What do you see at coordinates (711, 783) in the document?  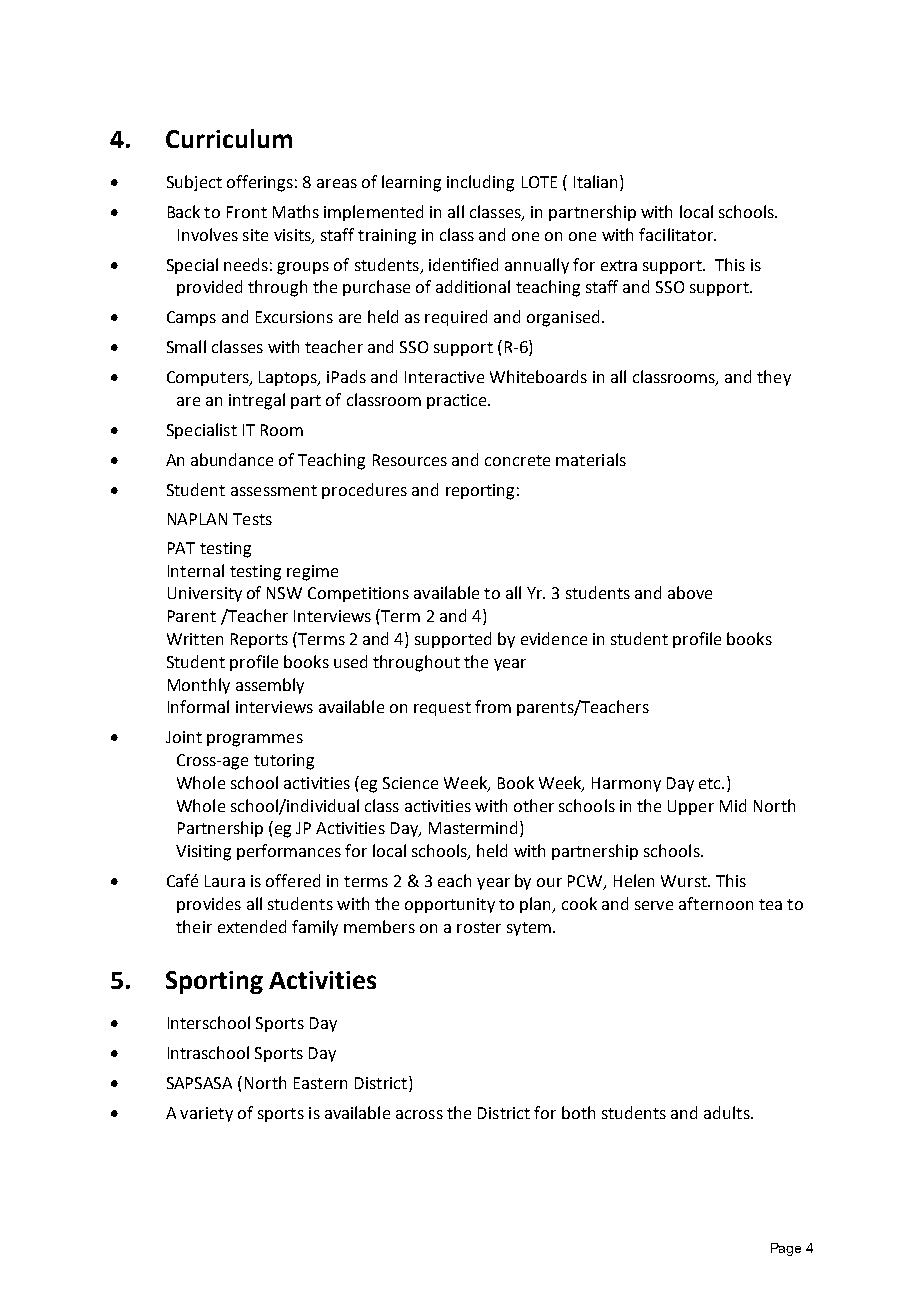 I see `etc` at bounding box center [711, 783].
